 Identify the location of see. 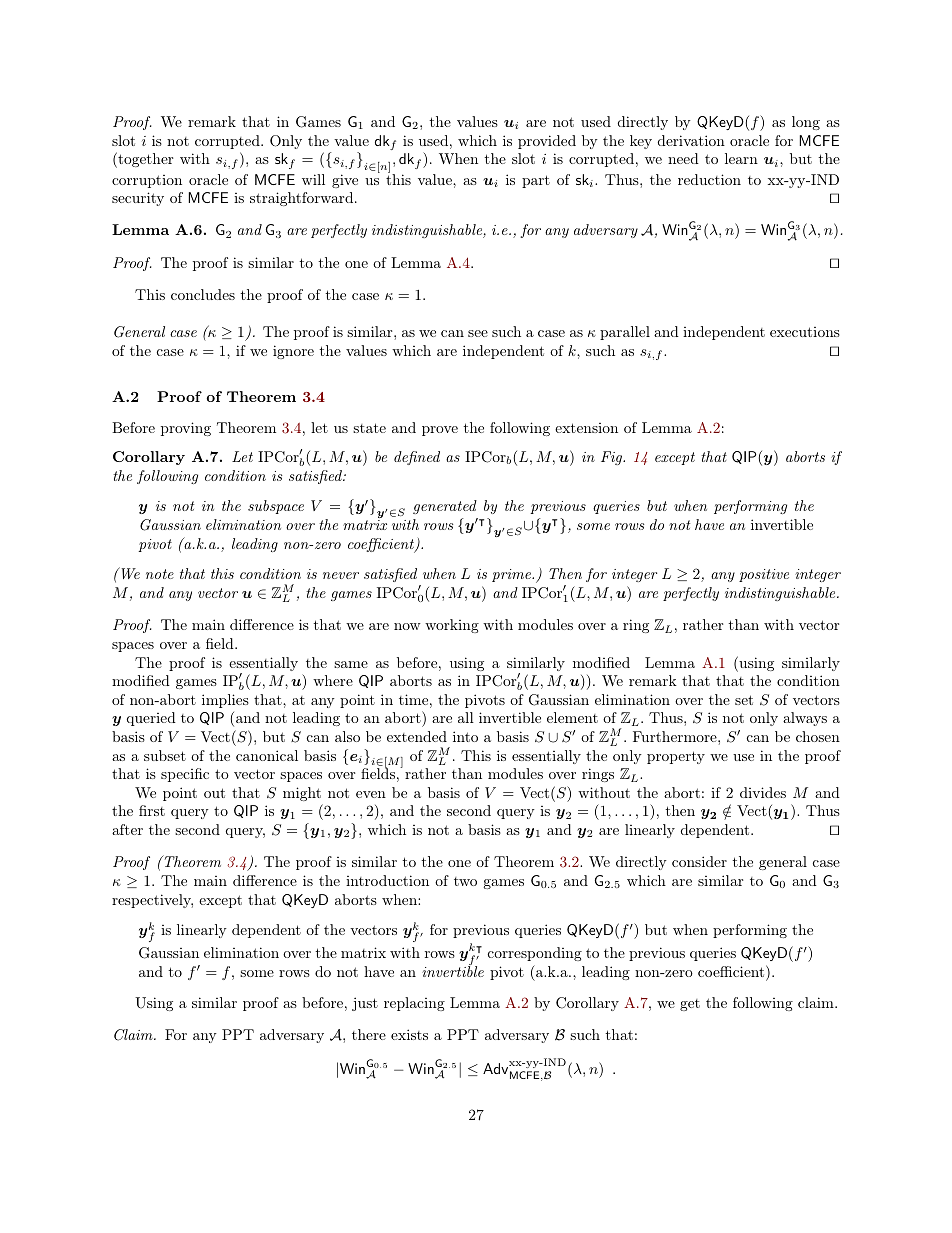
(478, 333).
